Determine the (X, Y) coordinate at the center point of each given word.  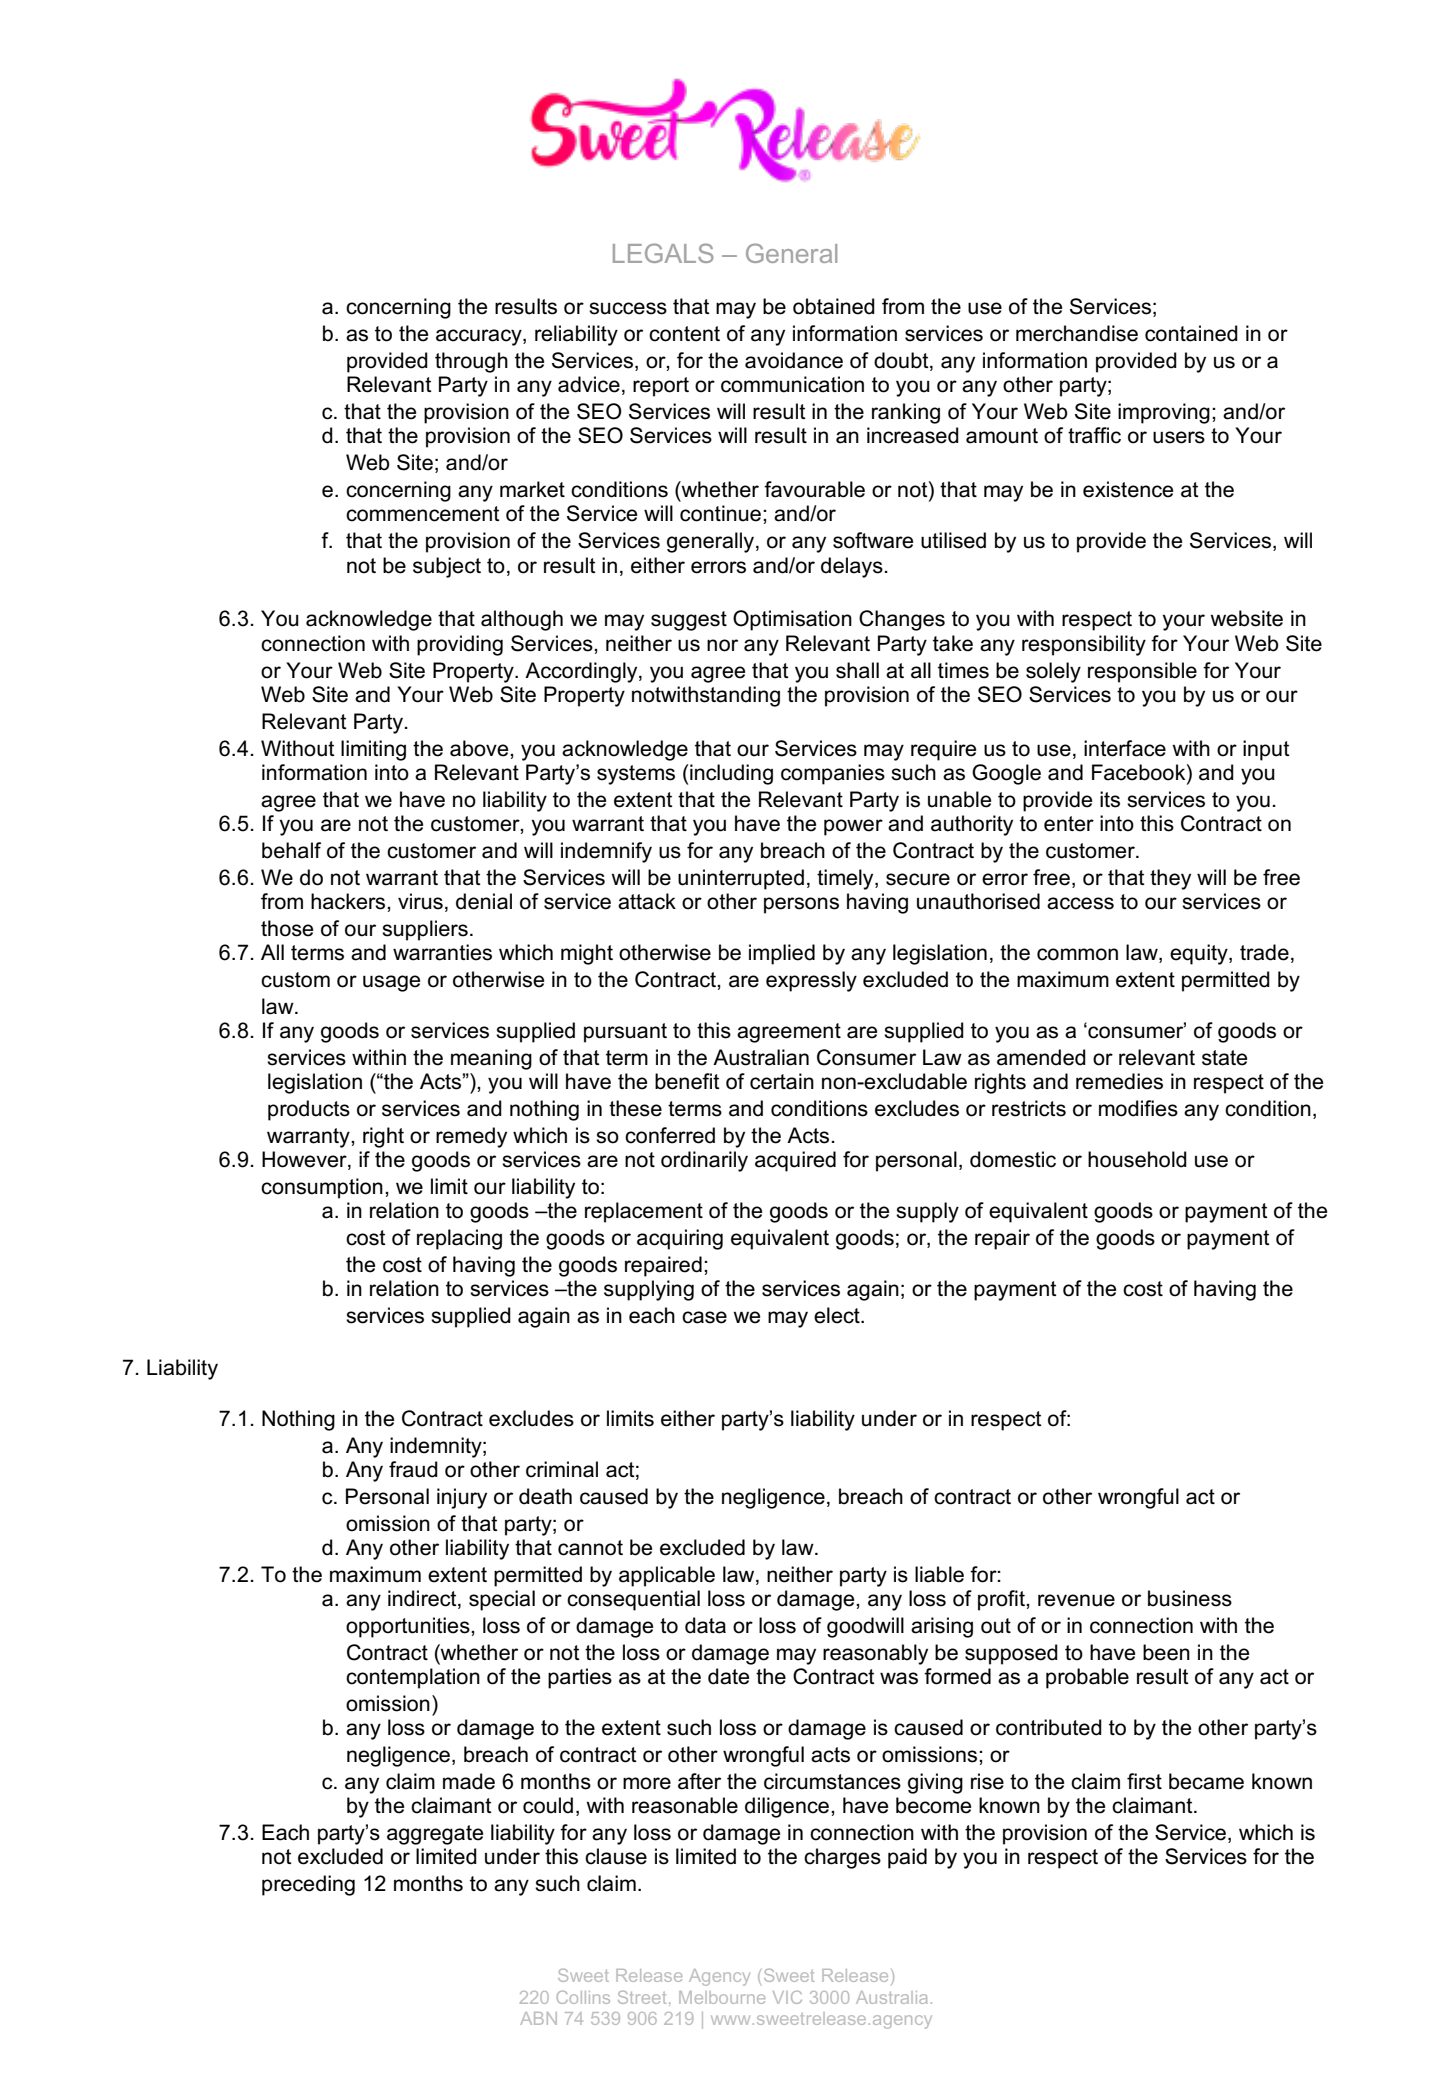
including (730, 774)
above (480, 748)
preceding (308, 1885)
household (1137, 1159)
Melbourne (722, 1997)
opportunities (409, 1627)
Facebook (1140, 772)
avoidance (794, 360)
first (1144, 1781)
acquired (795, 1161)
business (1190, 1598)
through (471, 362)
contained (1191, 333)
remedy (471, 1137)
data (705, 1625)
